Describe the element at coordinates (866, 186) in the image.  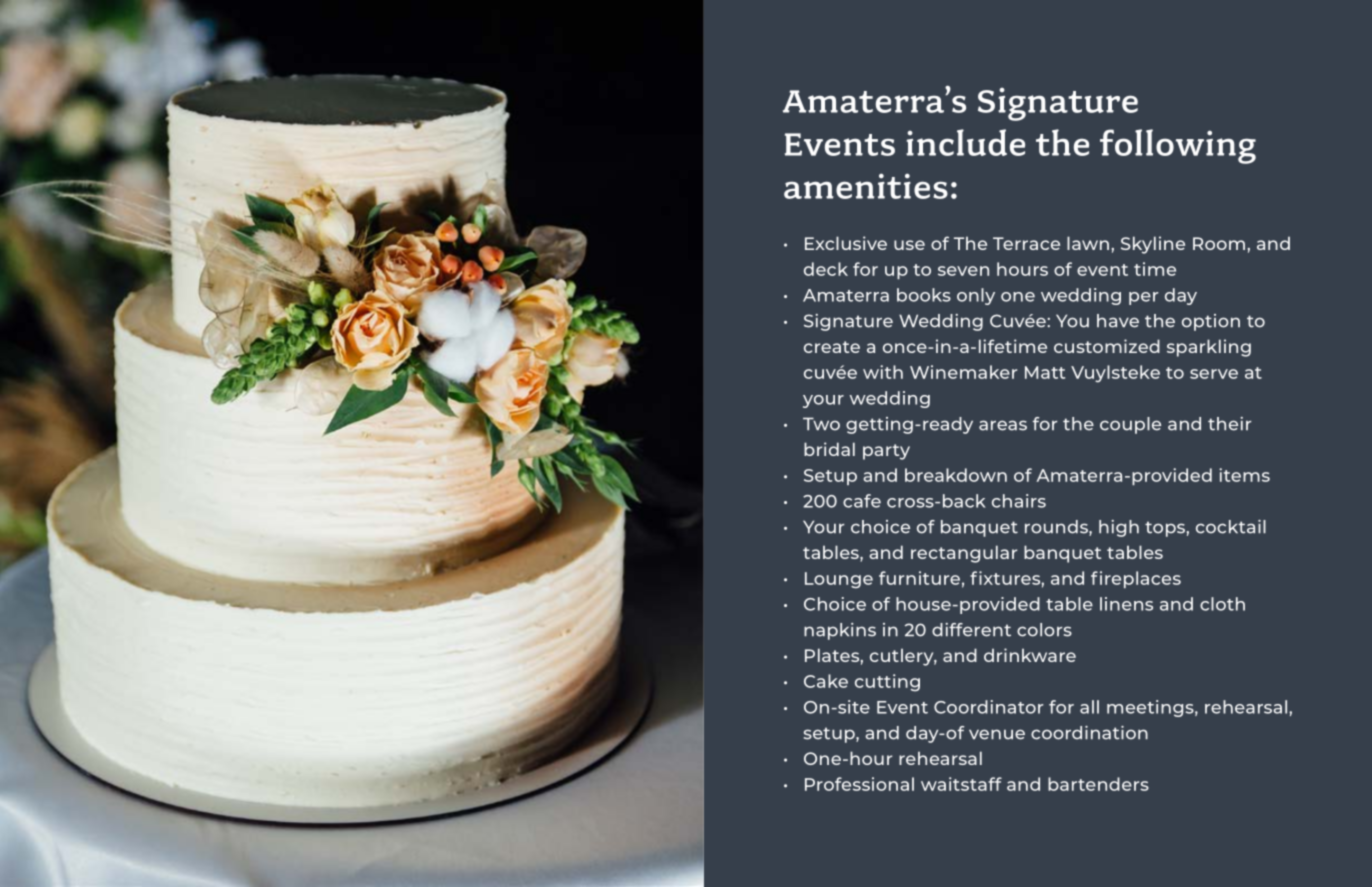
I see `amenities` at that location.
